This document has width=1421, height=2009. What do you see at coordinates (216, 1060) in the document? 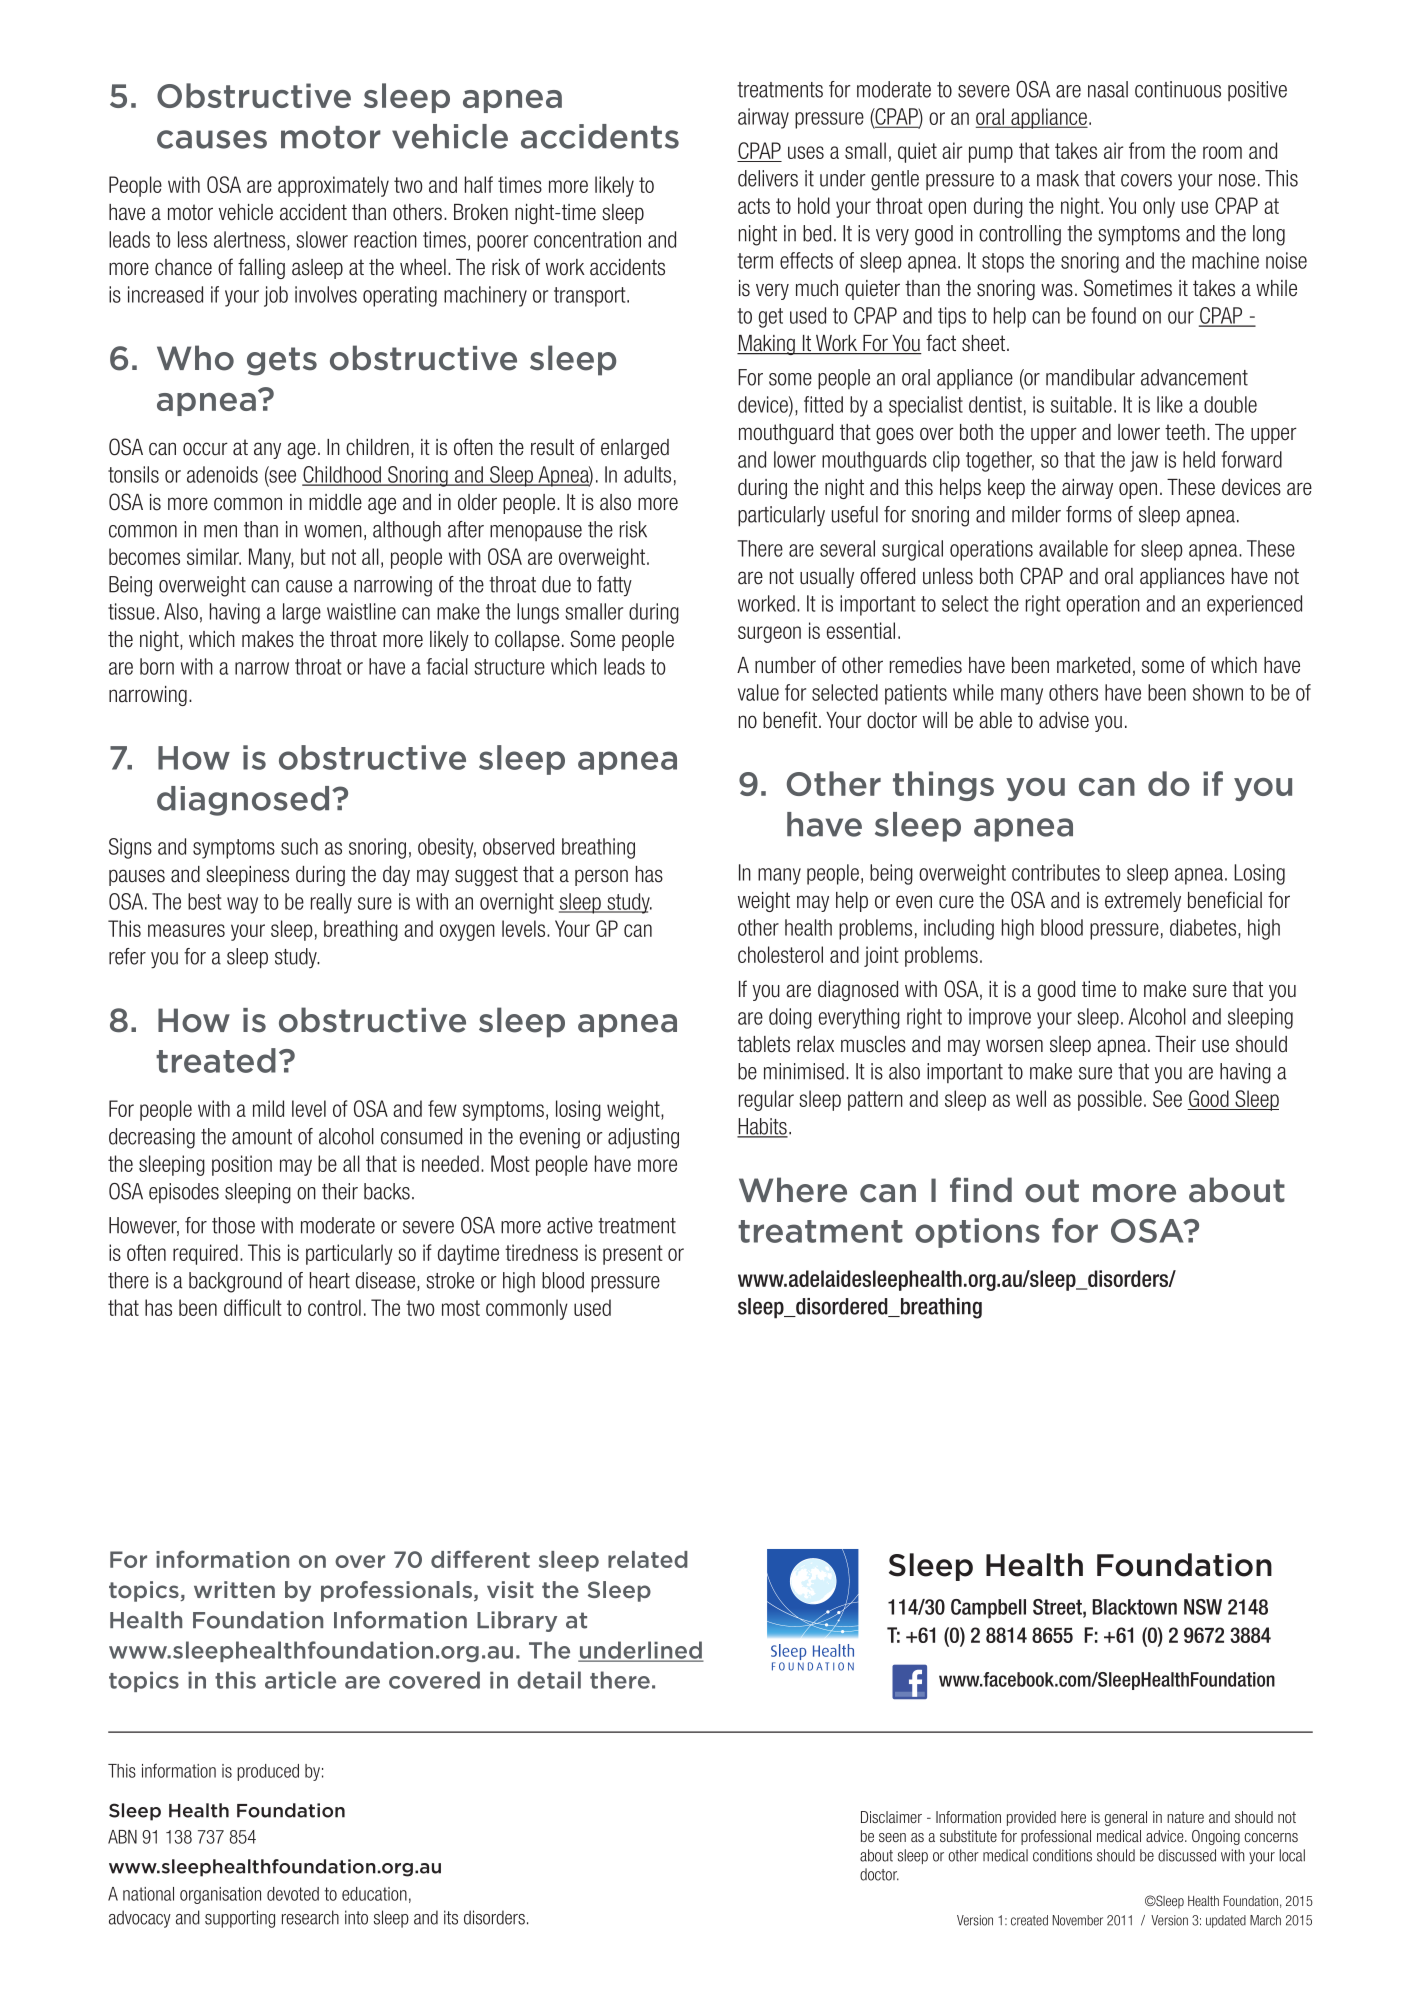
I see `treated` at bounding box center [216, 1060].
